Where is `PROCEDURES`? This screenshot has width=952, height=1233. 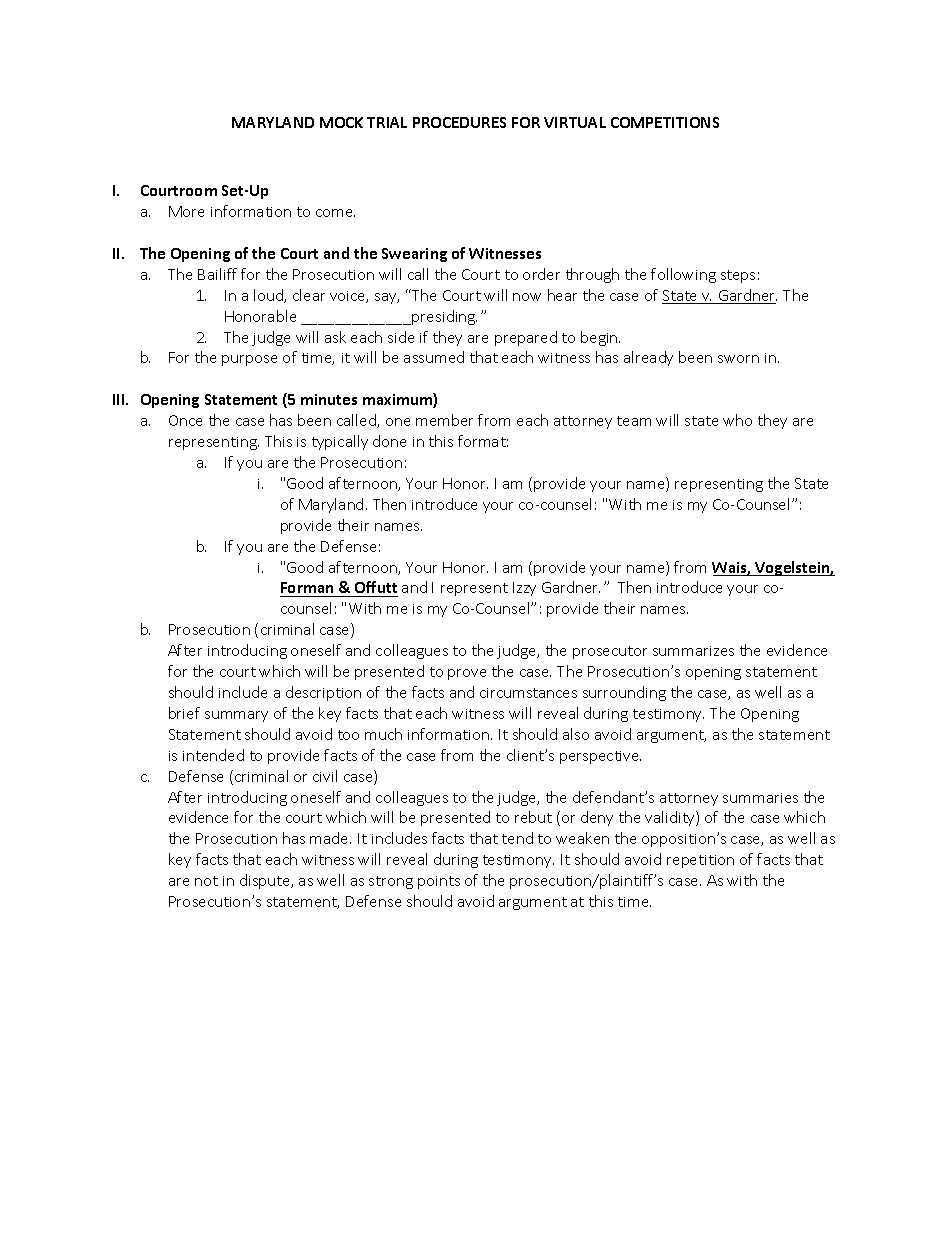 PROCEDURES is located at coordinates (459, 122).
